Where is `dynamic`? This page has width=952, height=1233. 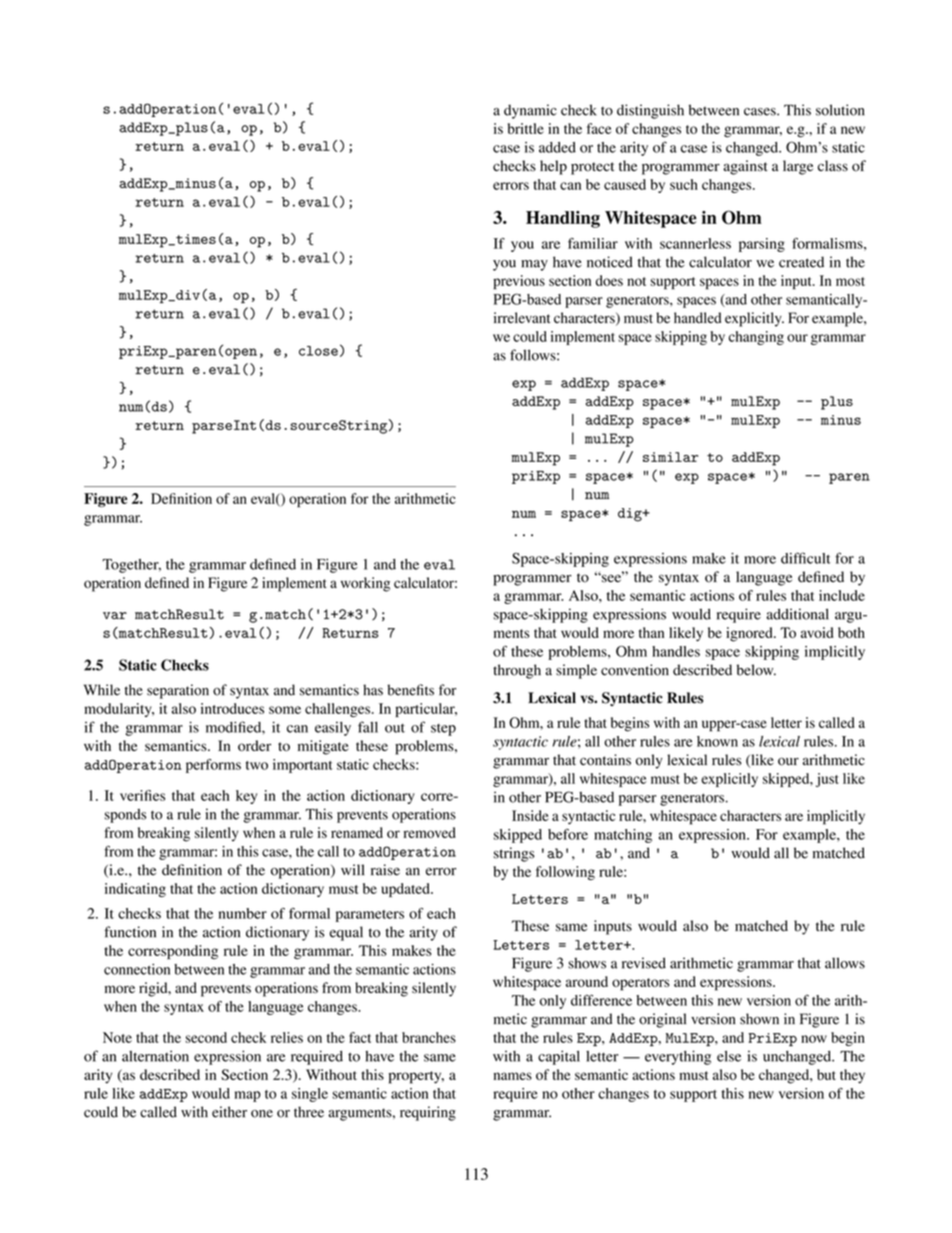
dynamic is located at coordinates (530, 111).
